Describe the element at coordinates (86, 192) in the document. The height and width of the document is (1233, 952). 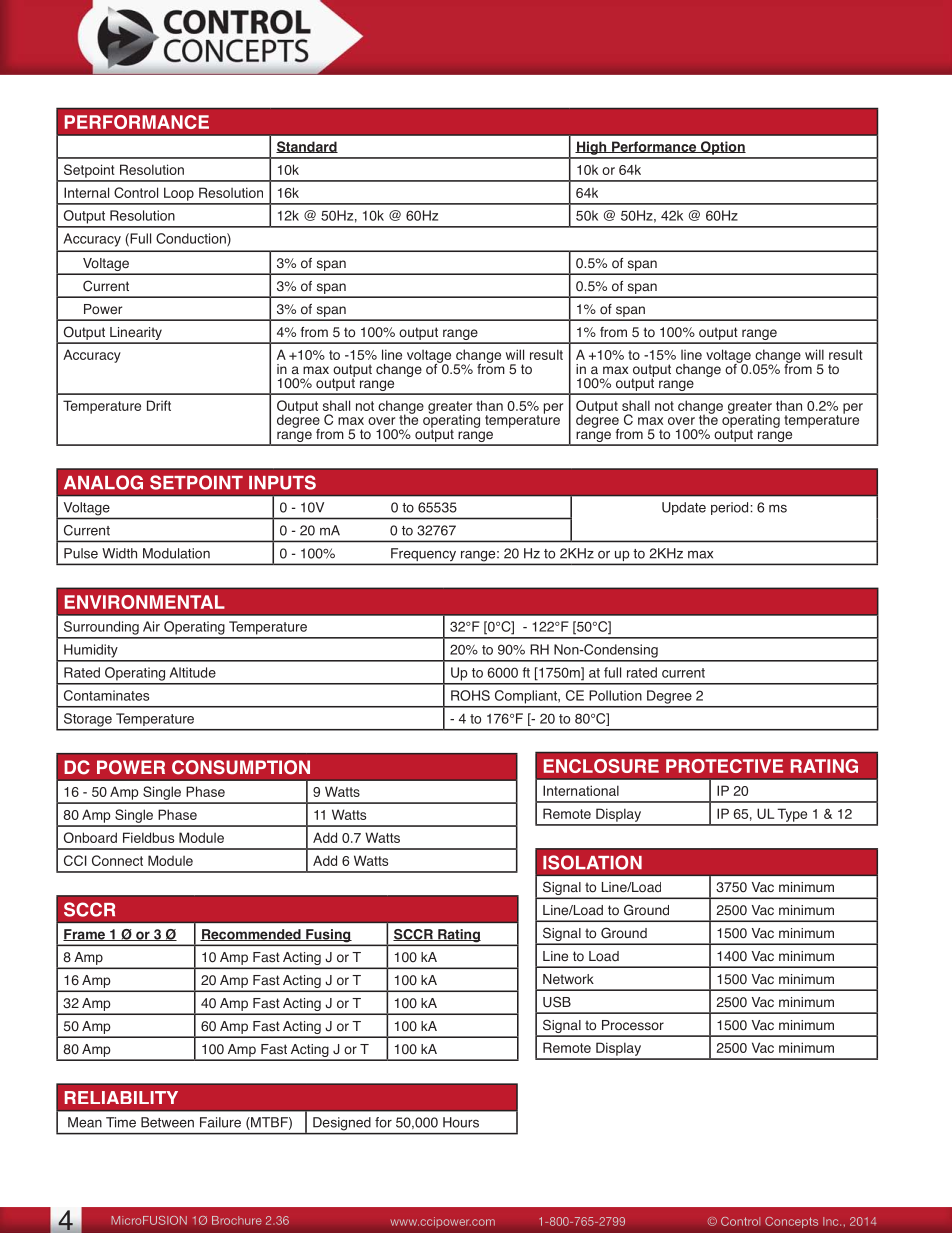
I see `Internal` at that location.
